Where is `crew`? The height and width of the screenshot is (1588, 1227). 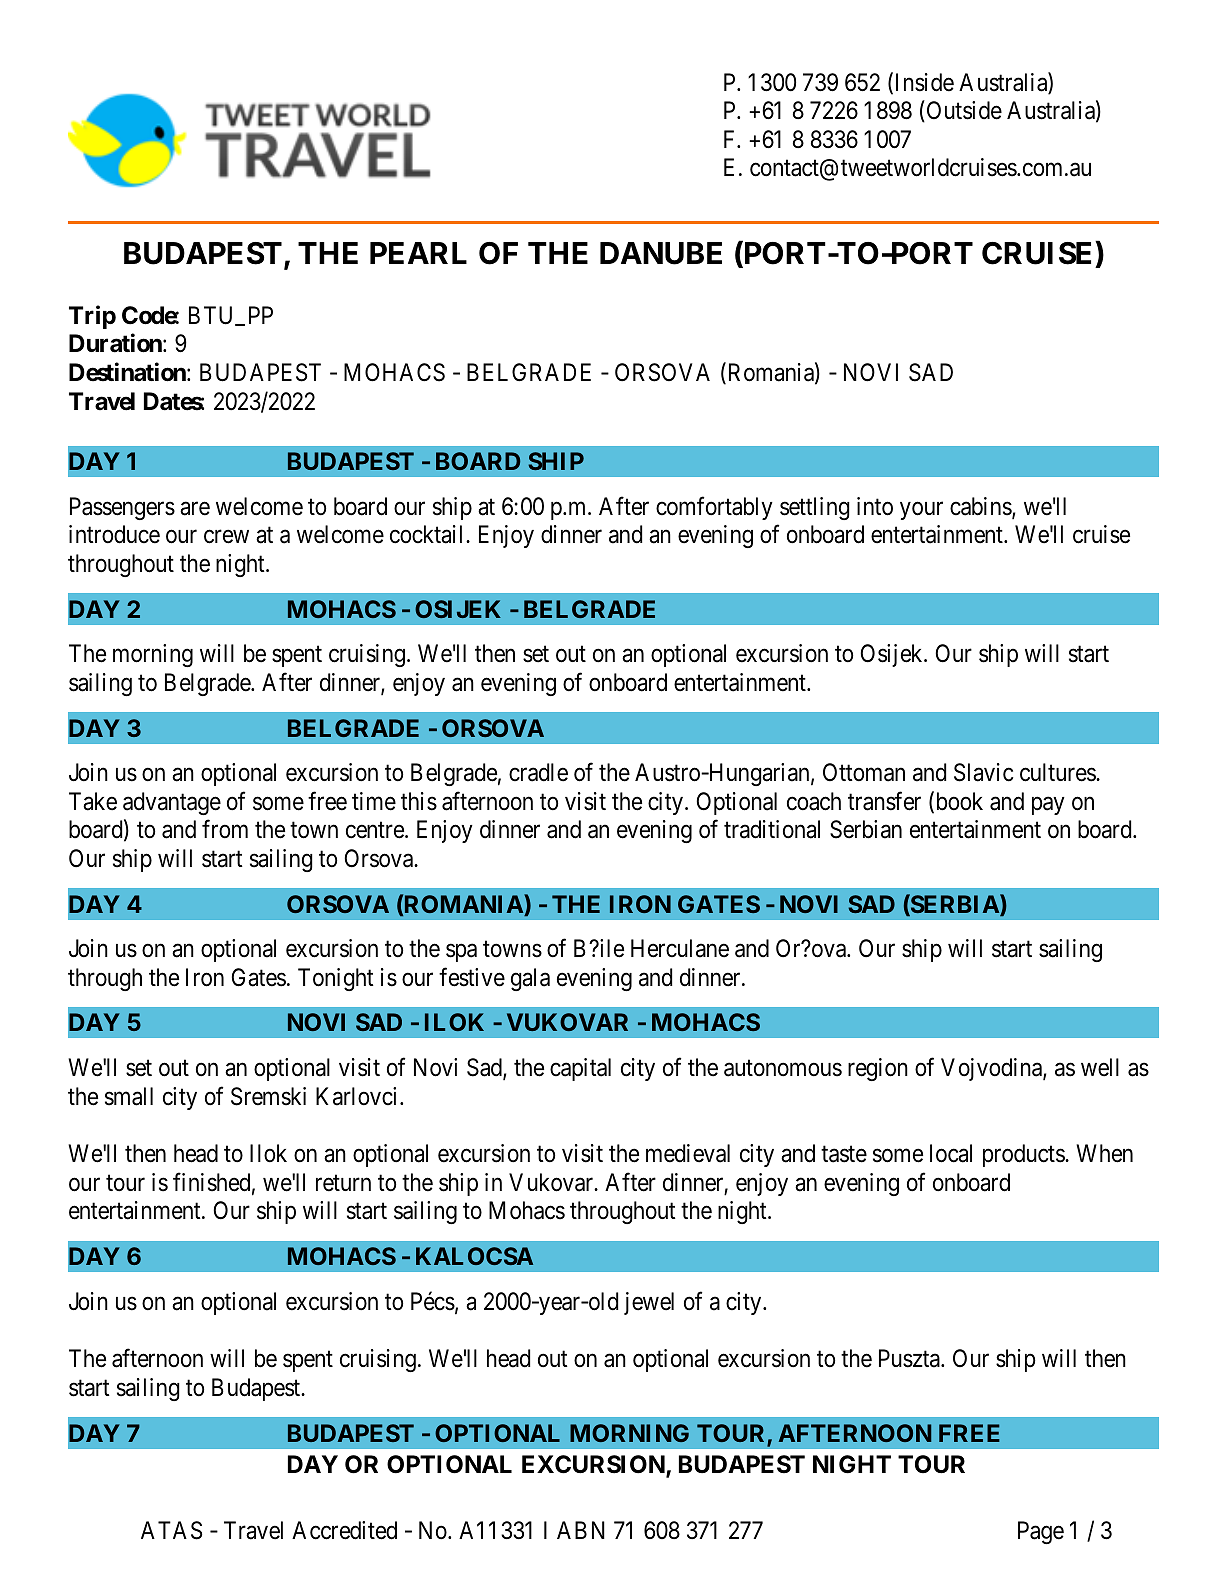 crew is located at coordinates (226, 537).
